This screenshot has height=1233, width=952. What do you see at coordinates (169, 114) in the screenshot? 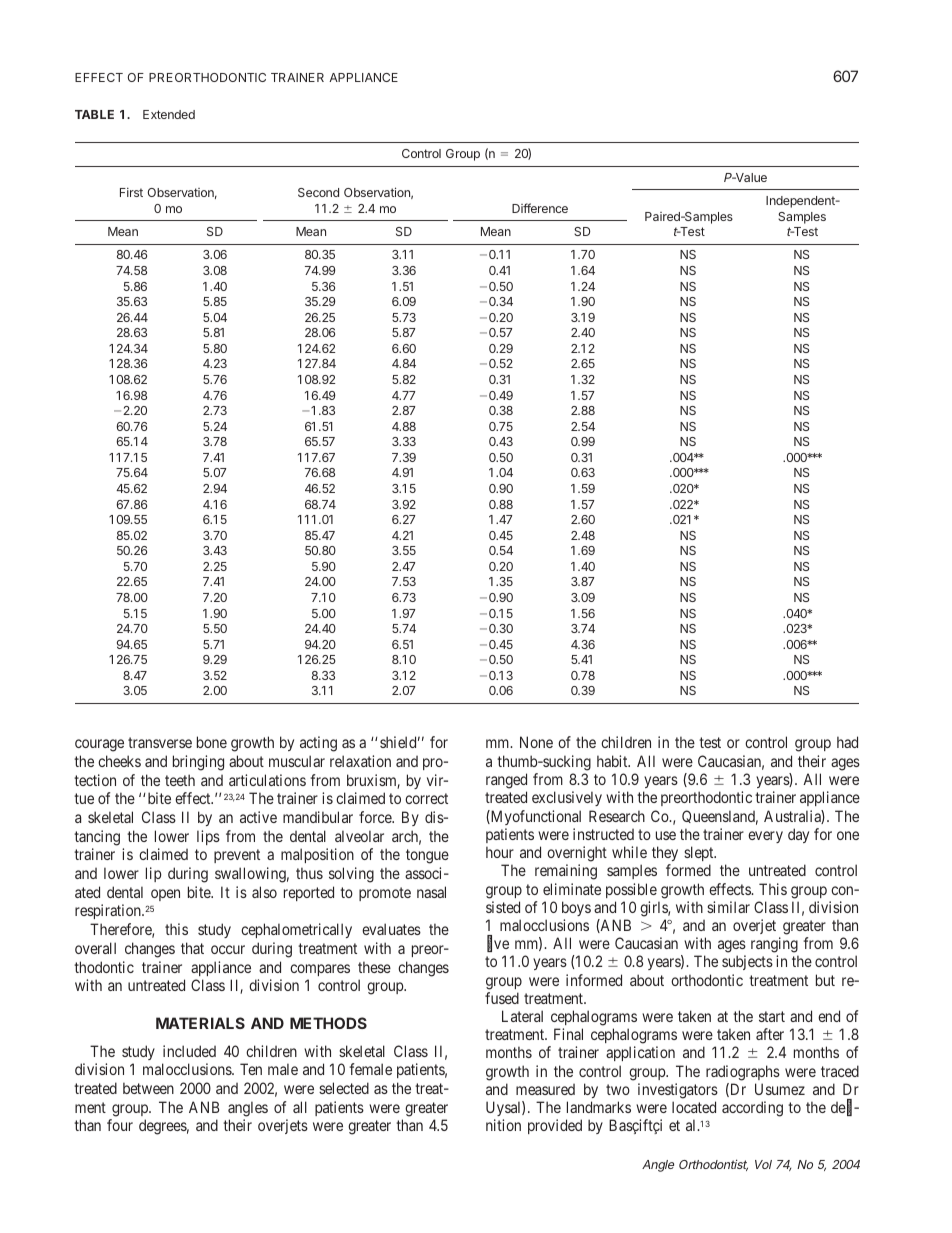
I see `Extended` at bounding box center [169, 114].
